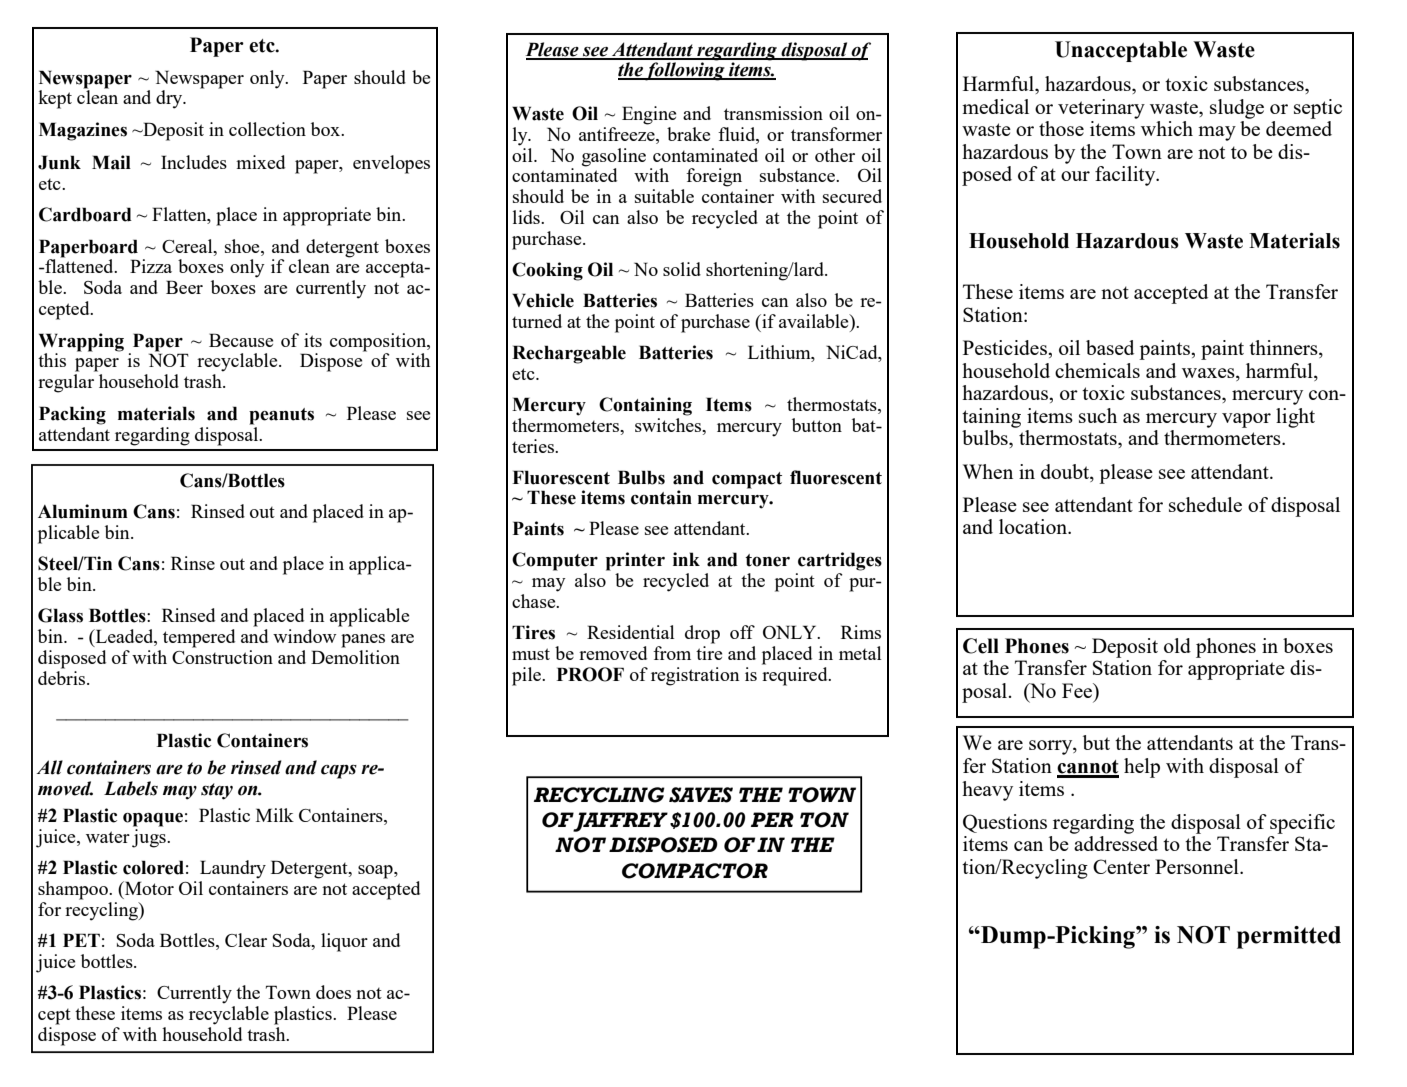  What do you see at coordinates (83, 511) in the screenshot?
I see `Aluminum` at bounding box center [83, 511].
